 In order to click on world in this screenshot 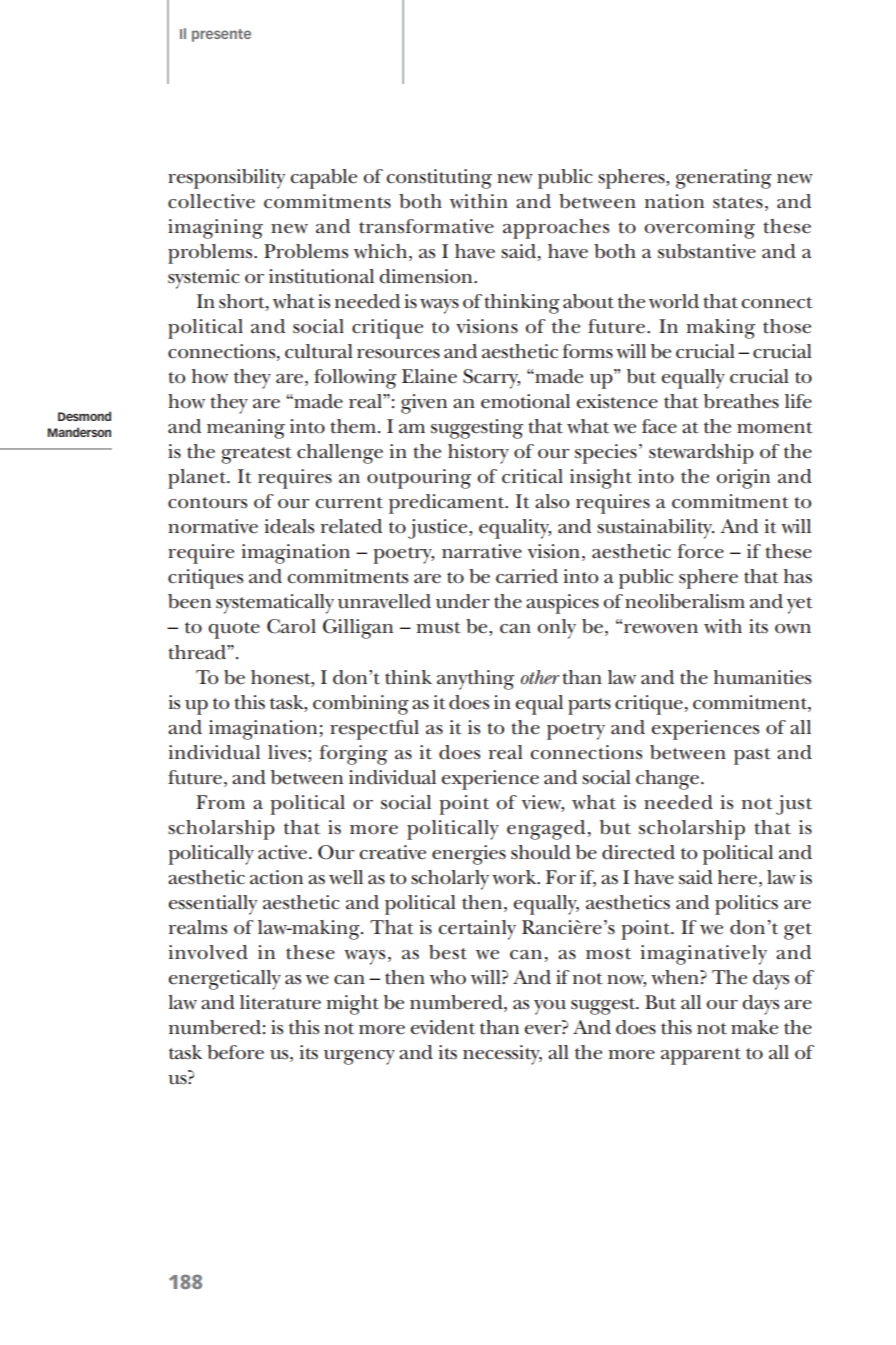, I will do `click(674, 301)`.
